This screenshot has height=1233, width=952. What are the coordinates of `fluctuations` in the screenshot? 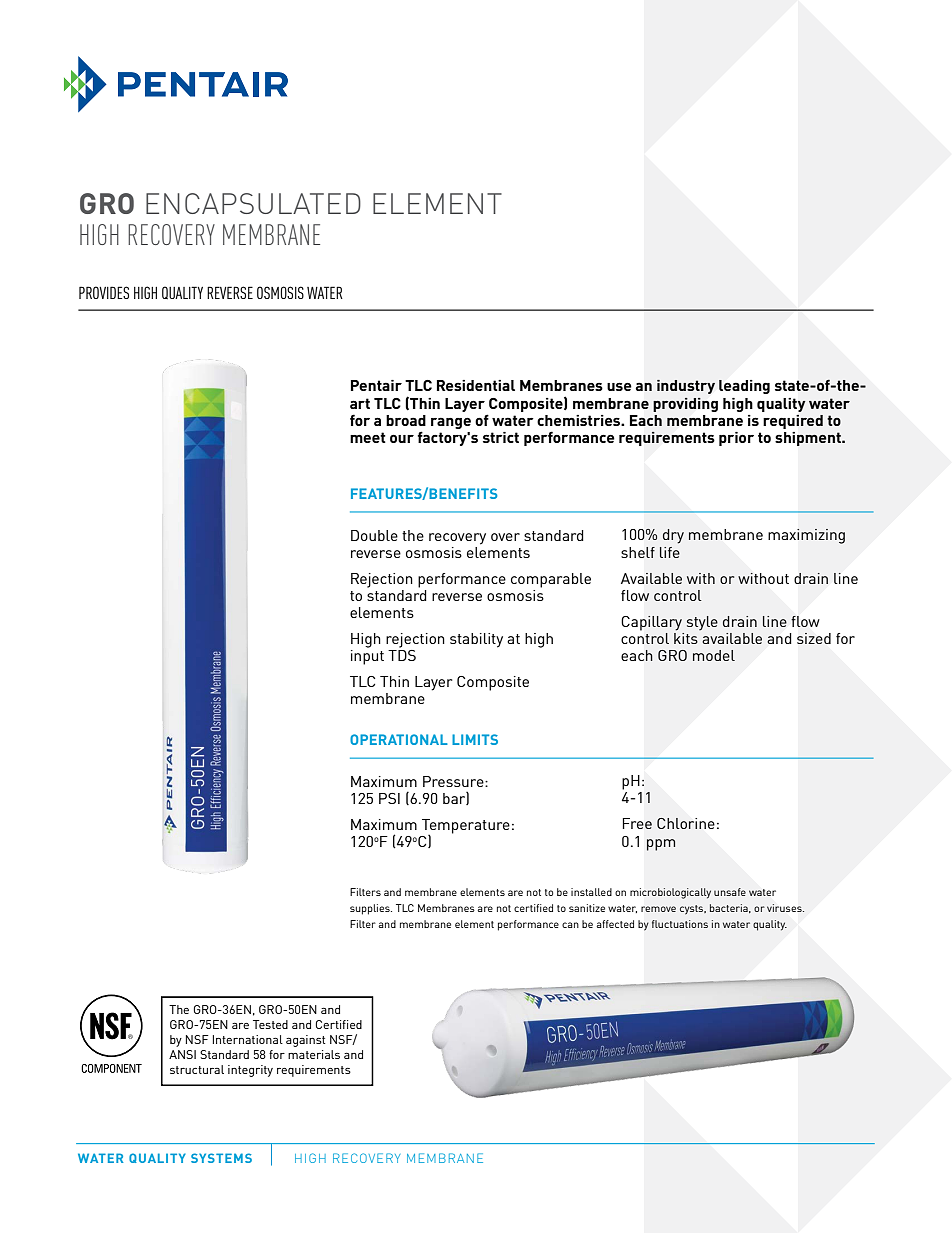 It's located at (680, 924).
